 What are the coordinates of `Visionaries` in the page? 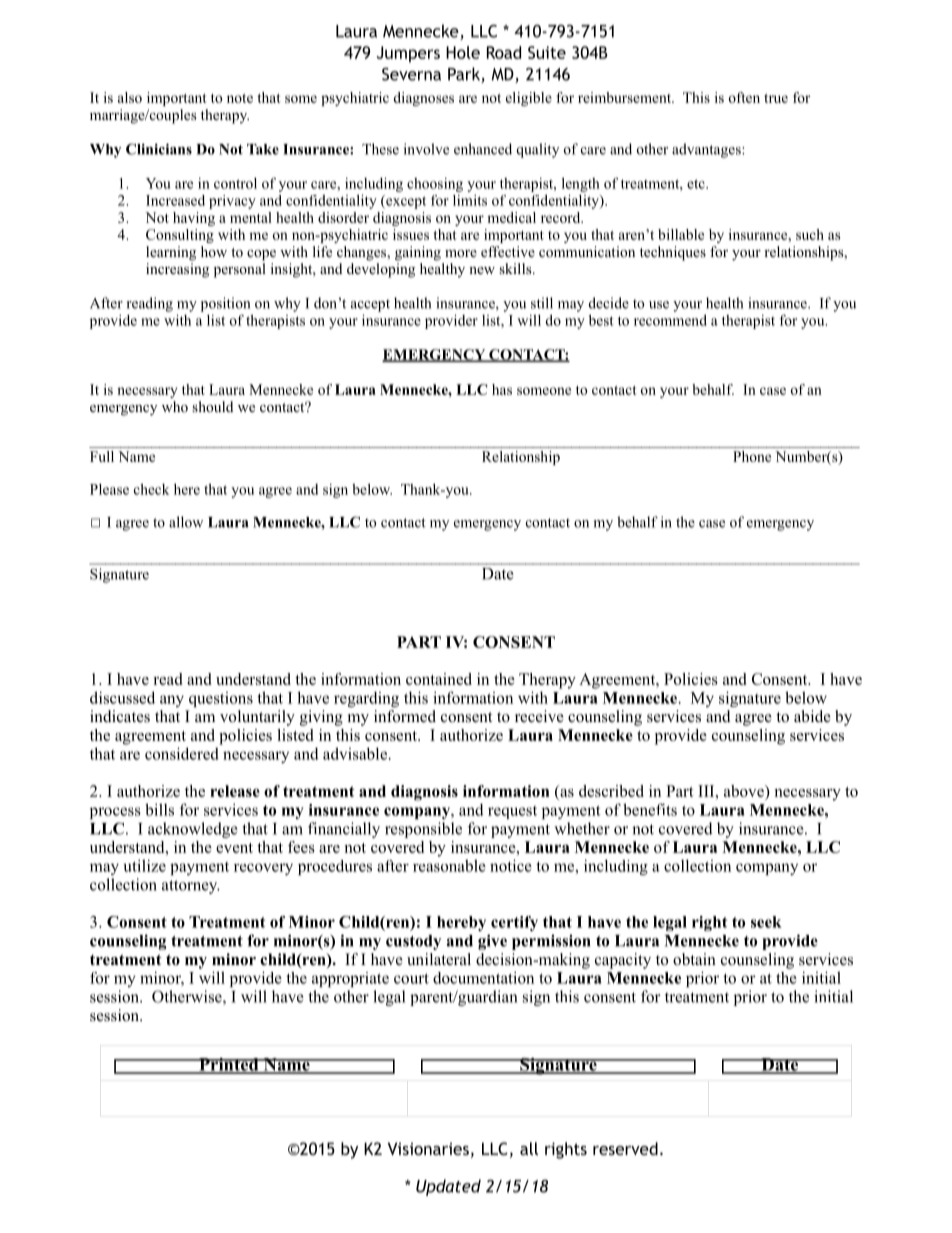 It's located at (428, 1148).
